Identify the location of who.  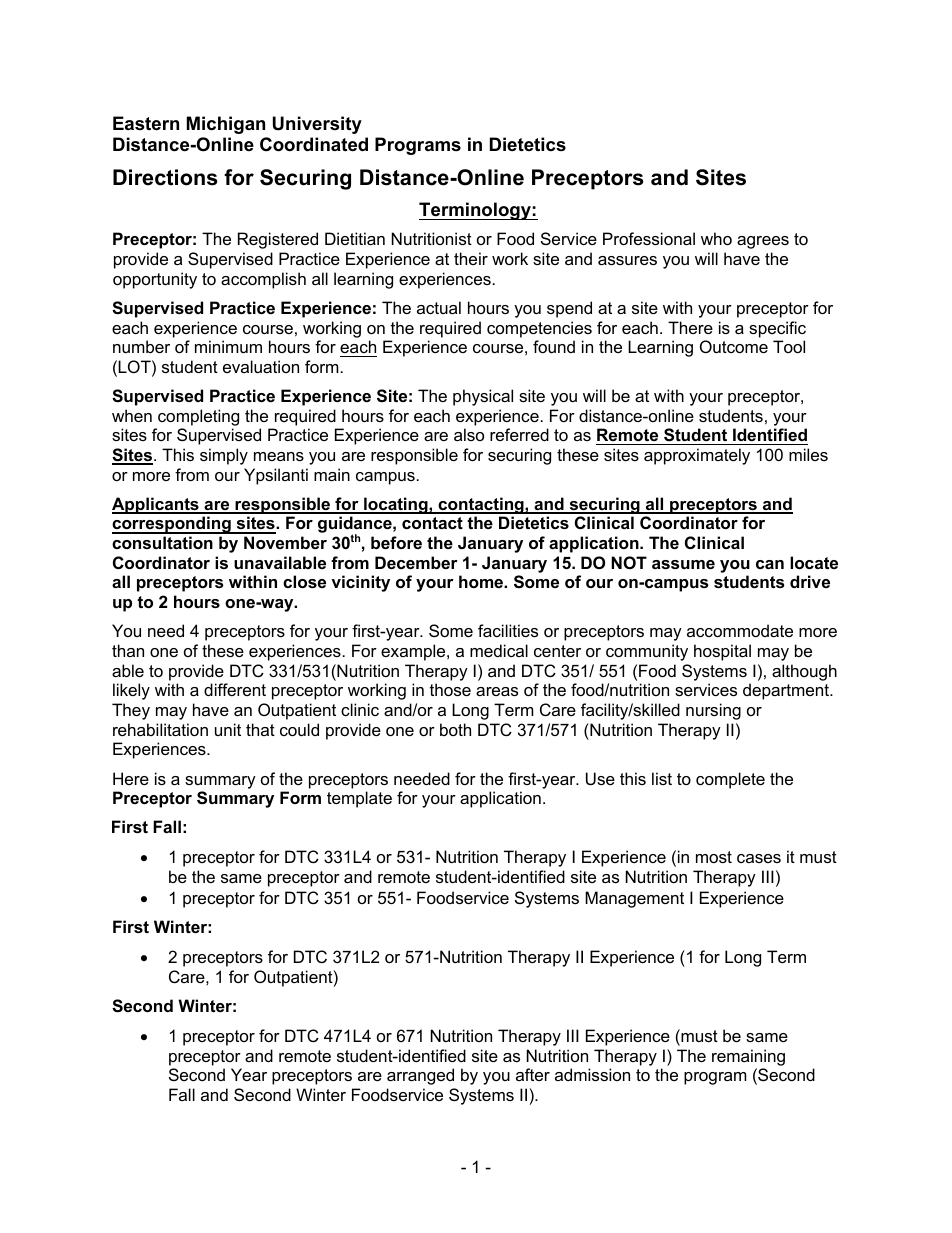
(716, 238).
